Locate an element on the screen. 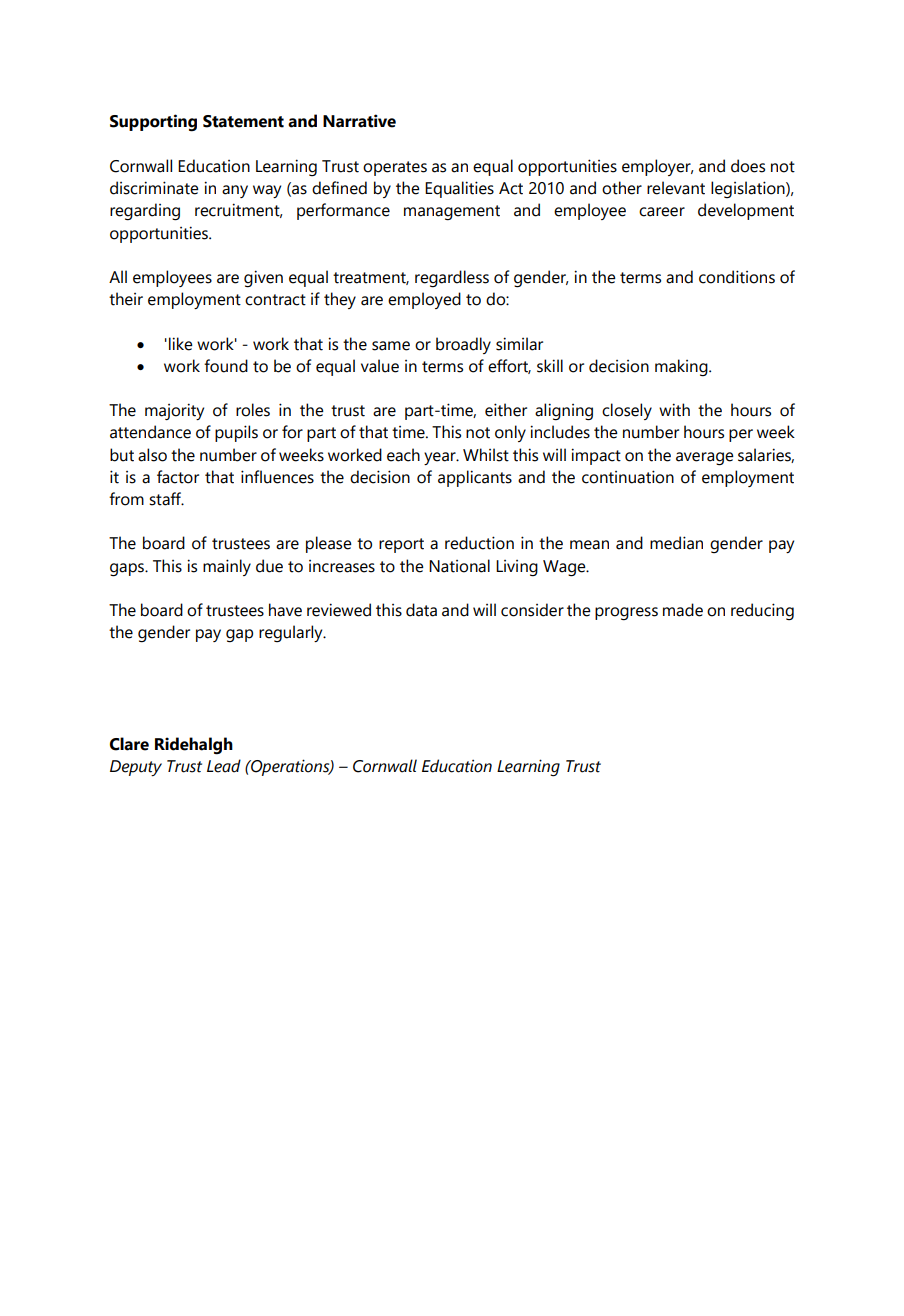 This screenshot has width=904, height=1316. operates is located at coordinates (395, 168).
